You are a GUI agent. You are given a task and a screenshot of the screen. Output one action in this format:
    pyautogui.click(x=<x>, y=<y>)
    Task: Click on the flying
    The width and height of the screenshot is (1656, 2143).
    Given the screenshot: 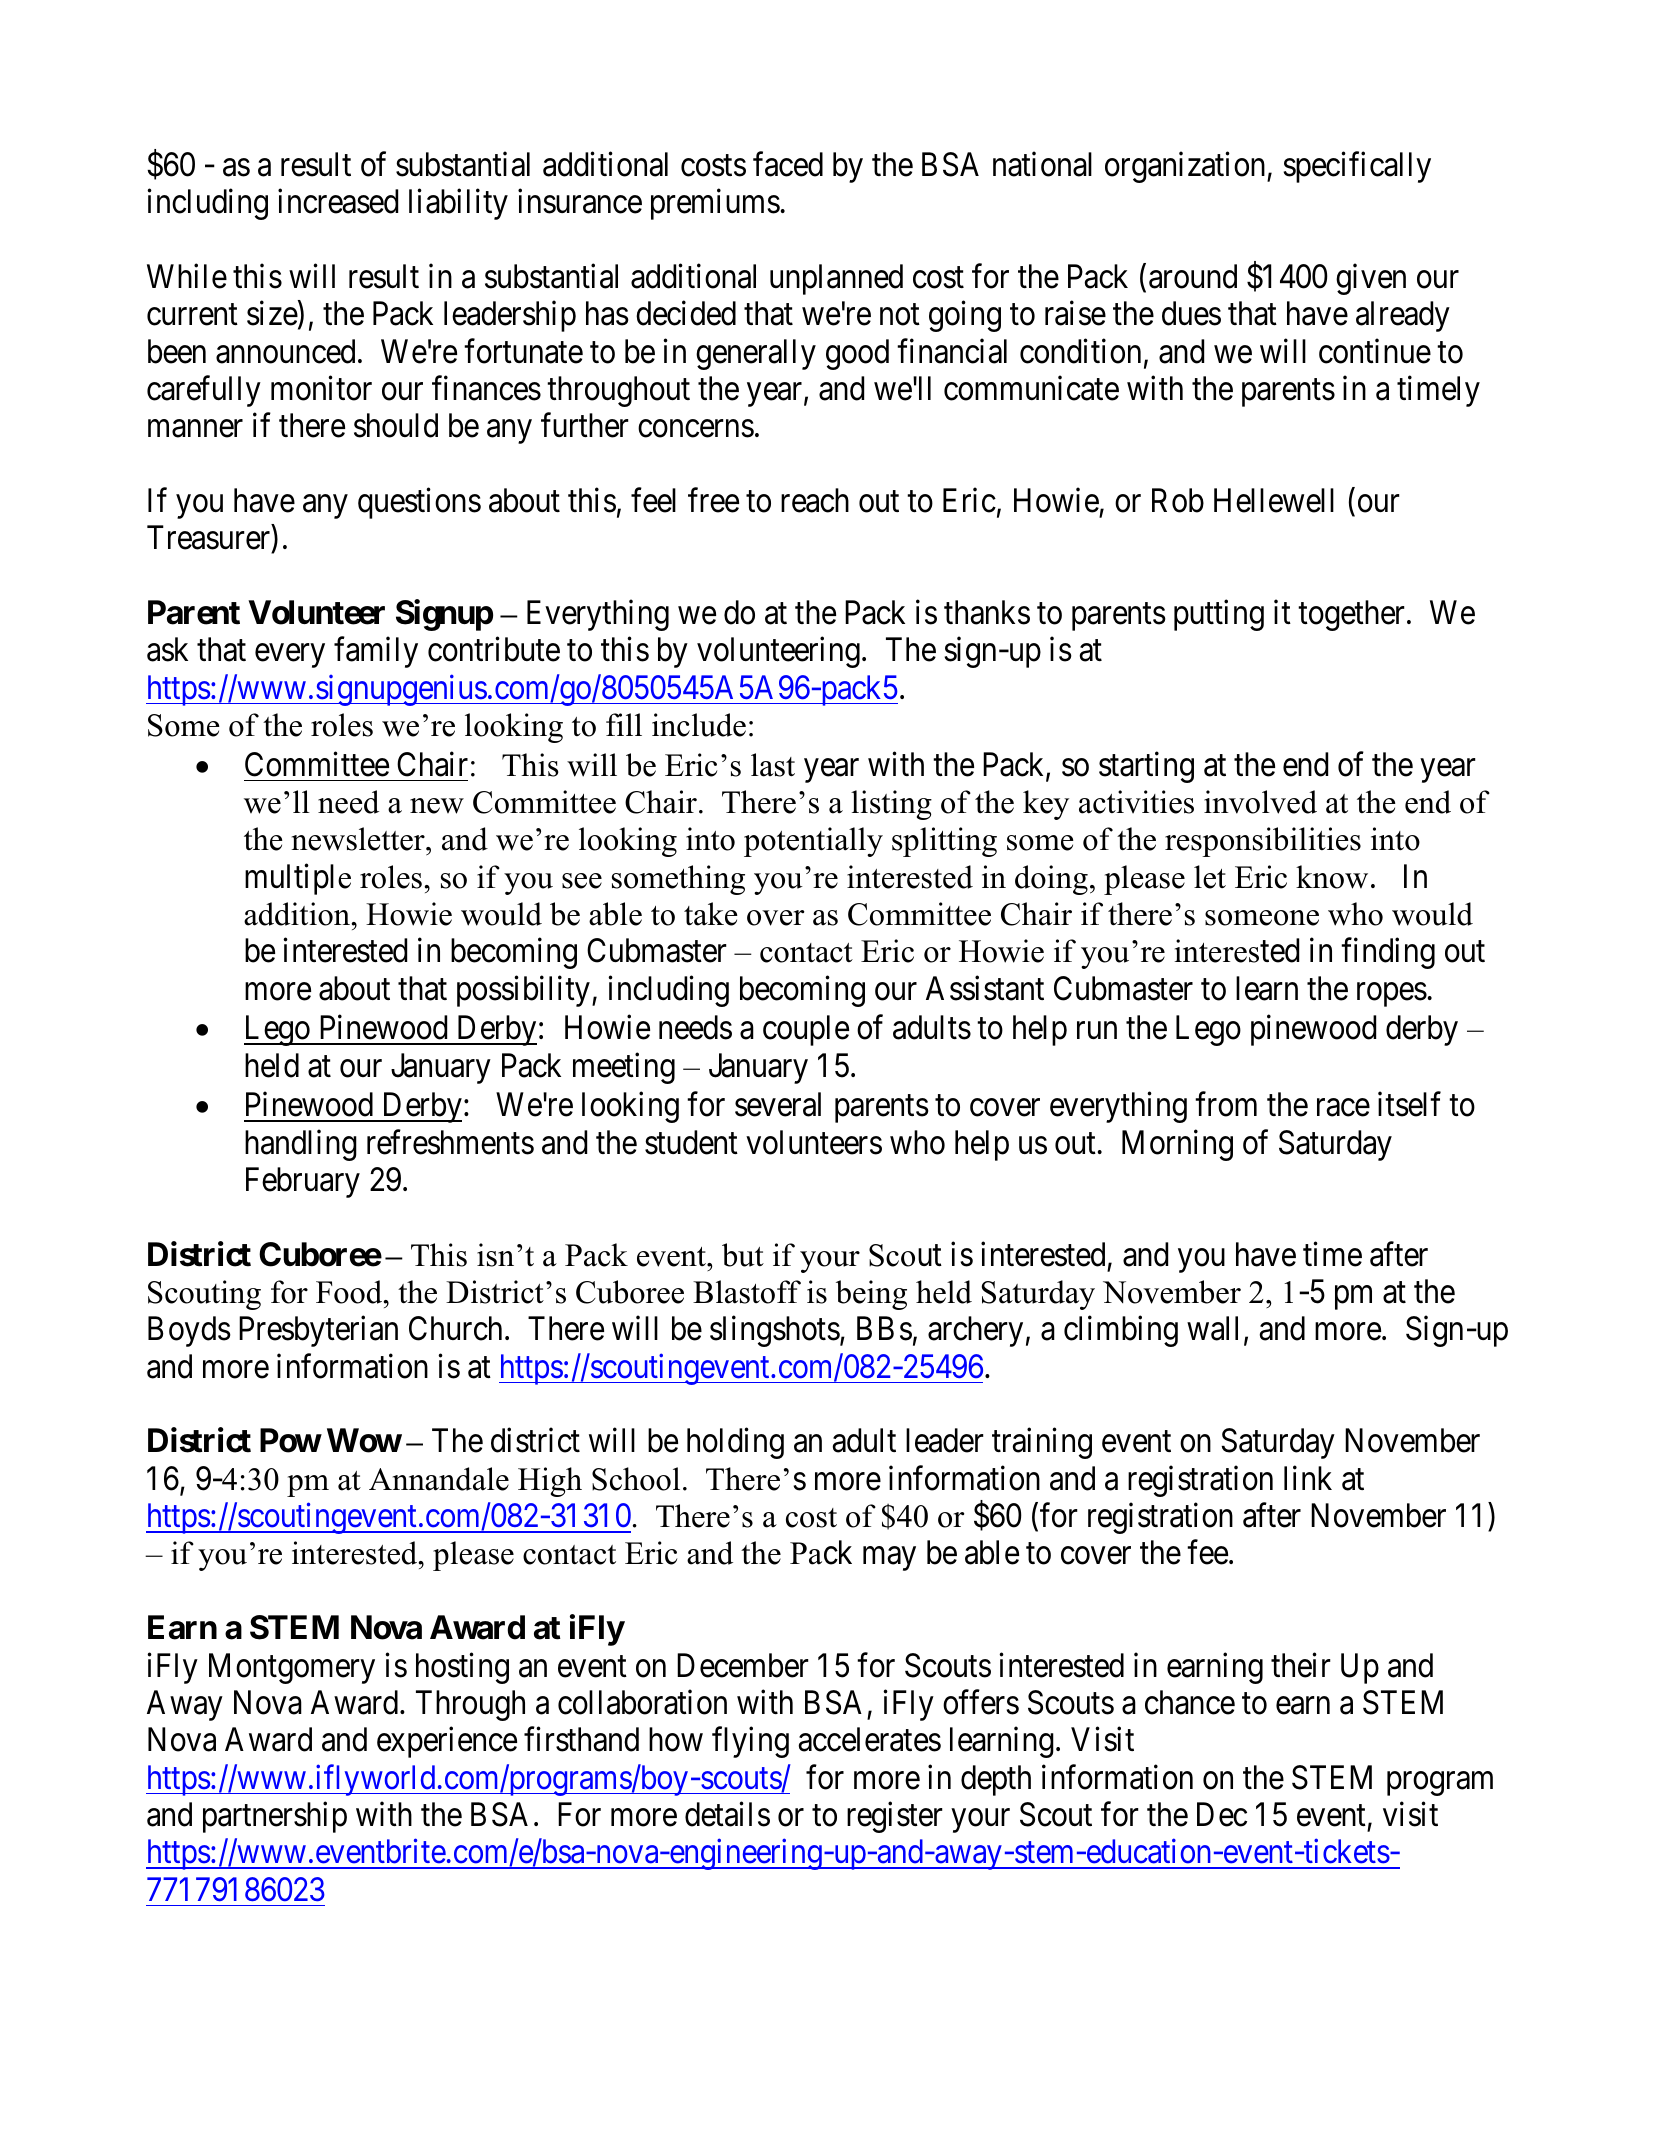 What is the action you would take?
    pyautogui.click(x=750, y=1742)
